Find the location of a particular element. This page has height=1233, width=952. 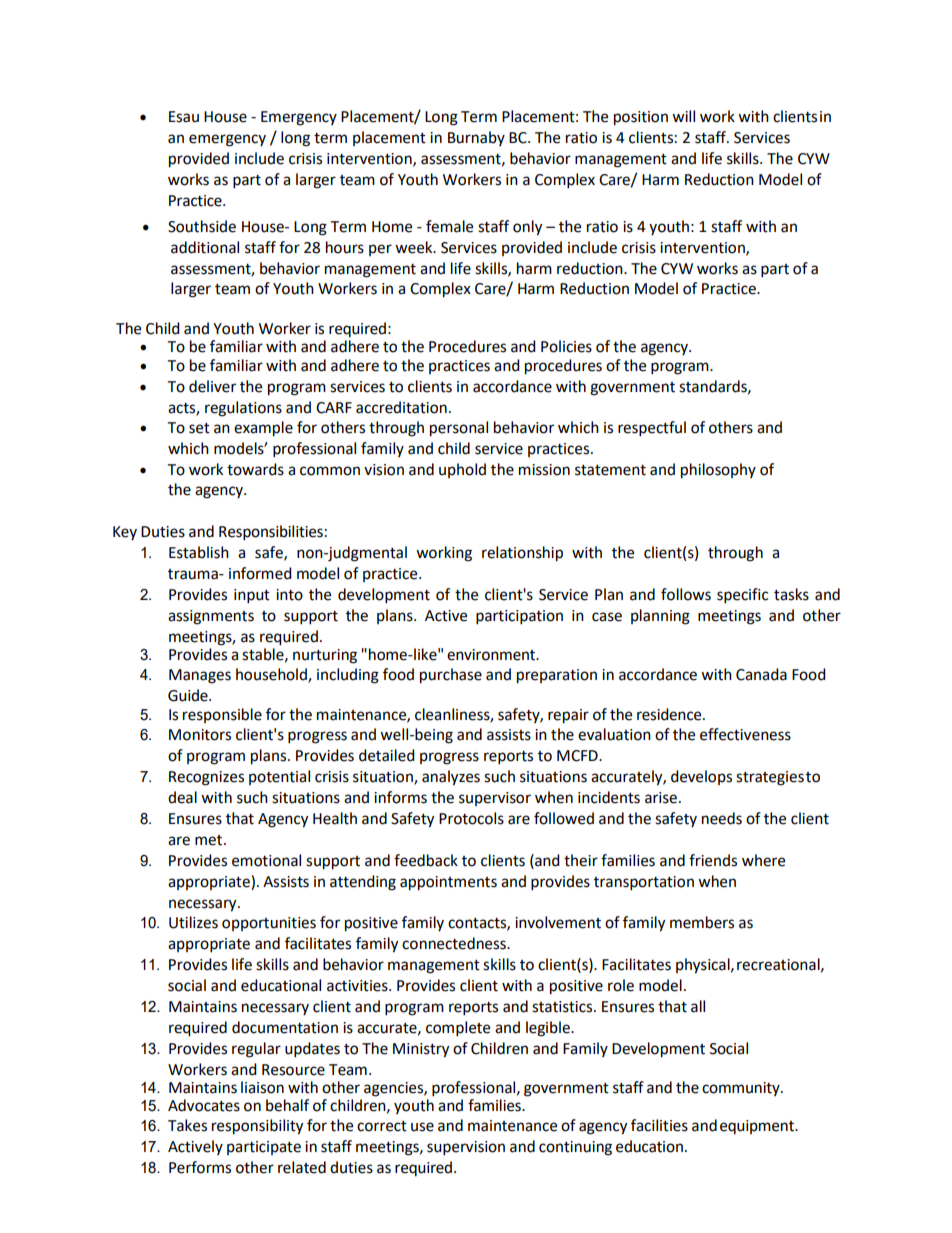

will is located at coordinates (683, 116).
